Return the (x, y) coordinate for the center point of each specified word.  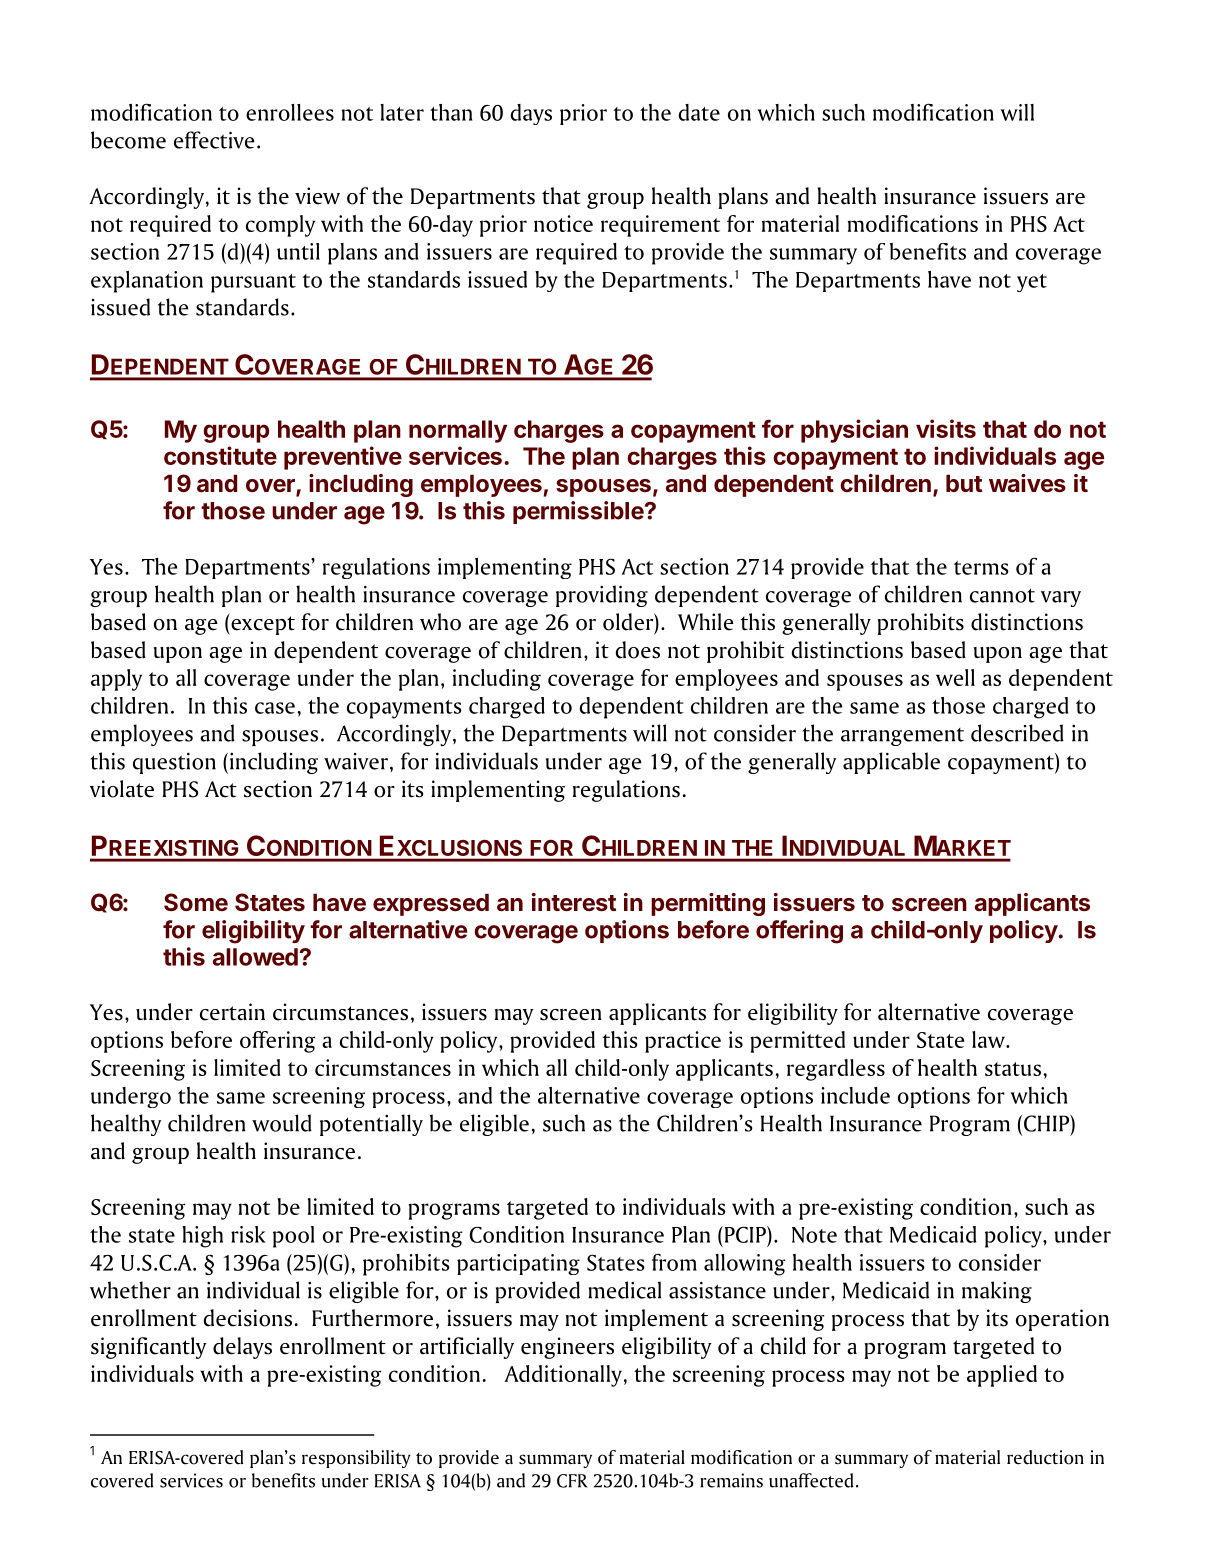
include (855, 1095)
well (955, 677)
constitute (220, 455)
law (989, 1039)
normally (458, 431)
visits (946, 428)
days (531, 114)
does (638, 650)
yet (1032, 283)
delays (242, 1348)
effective (214, 140)
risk (248, 1234)
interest (574, 902)
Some (196, 902)
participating (518, 1264)
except (262, 624)
